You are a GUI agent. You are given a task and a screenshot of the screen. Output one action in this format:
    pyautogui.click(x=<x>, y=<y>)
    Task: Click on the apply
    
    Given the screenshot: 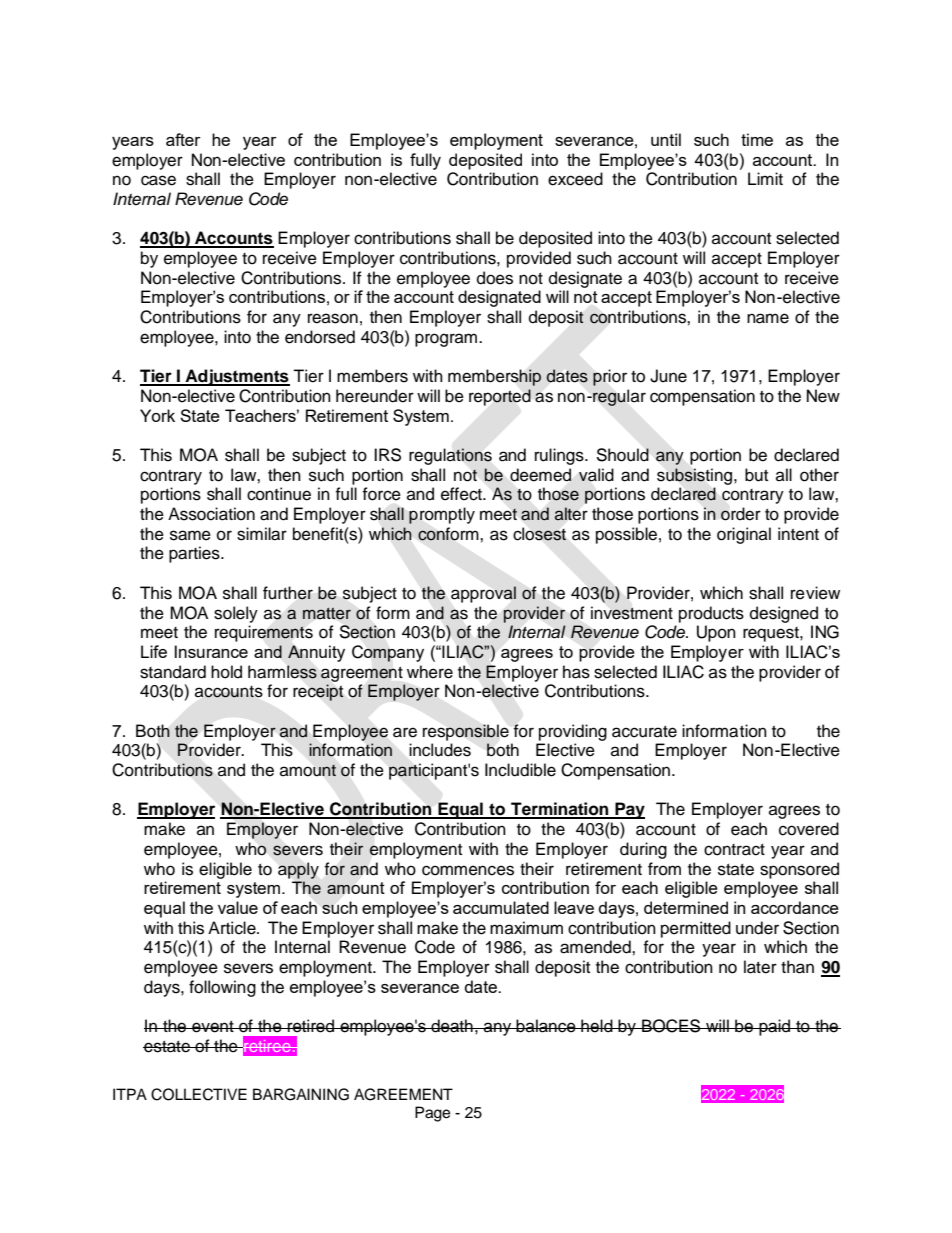 What is the action you would take?
    pyautogui.click(x=298, y=870)
